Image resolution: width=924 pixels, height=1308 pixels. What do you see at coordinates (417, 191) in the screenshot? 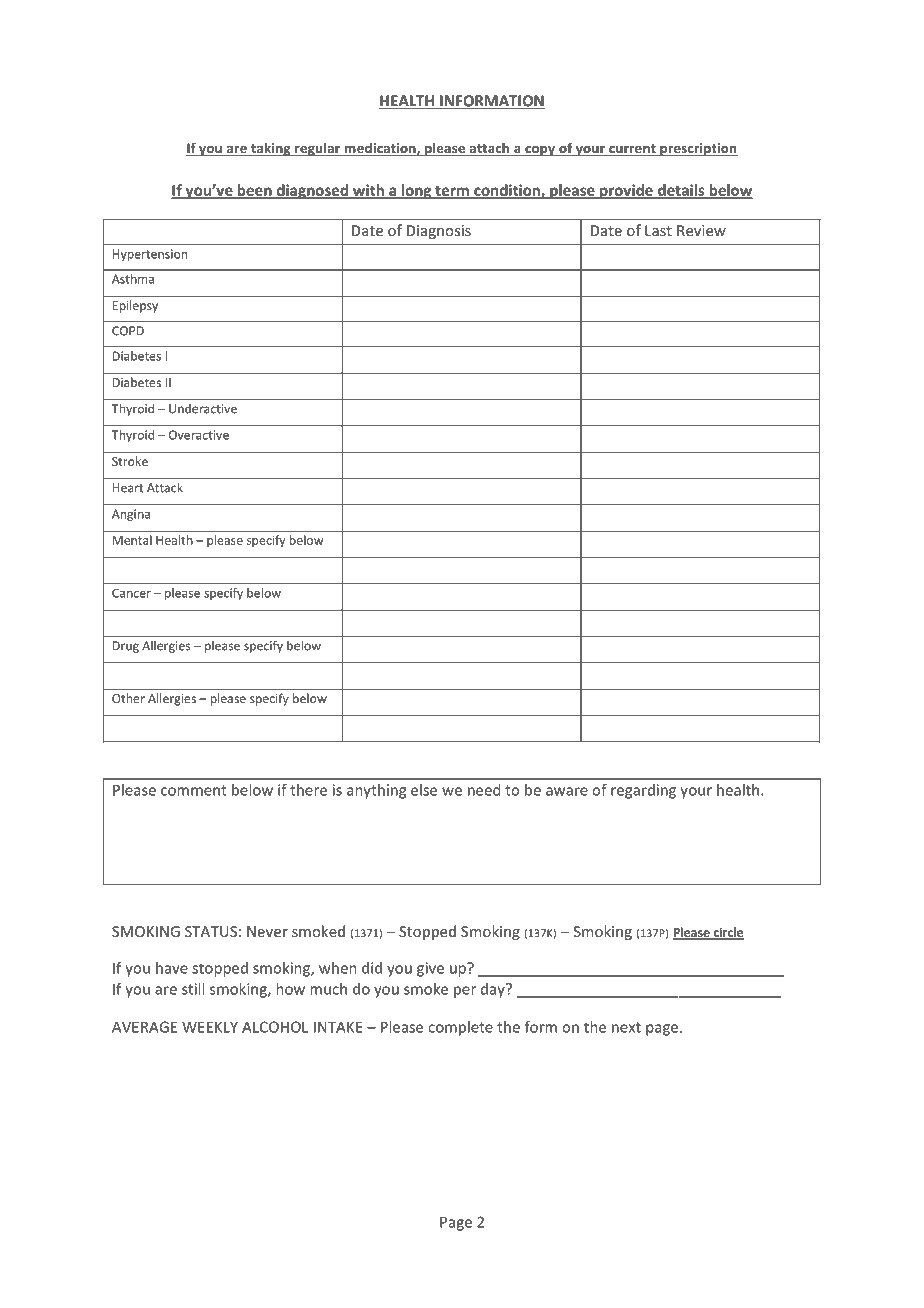
I see `long` at bounding box center [417, 191].
